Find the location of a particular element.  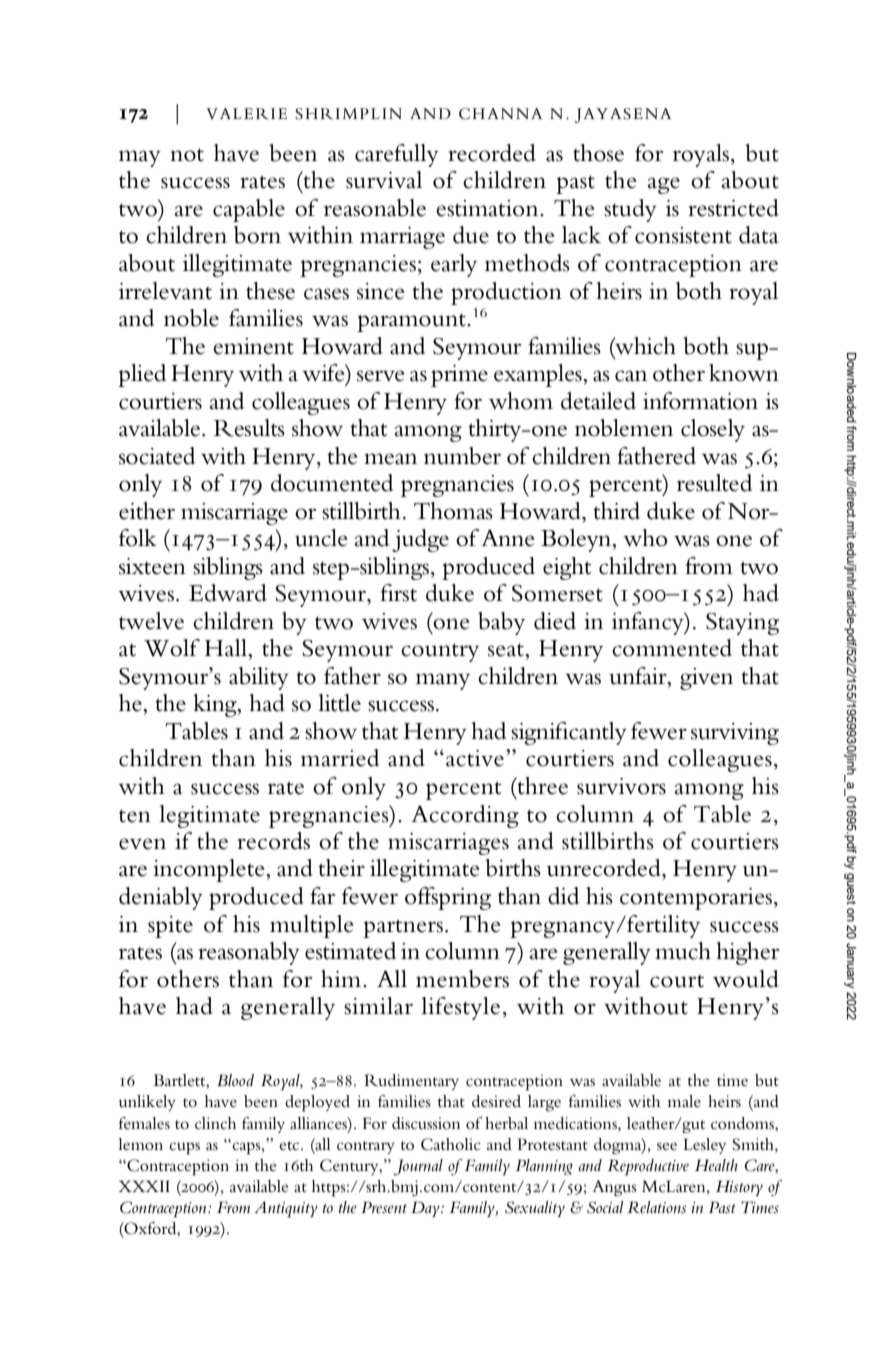

members is located at coordinates (462, 979).
